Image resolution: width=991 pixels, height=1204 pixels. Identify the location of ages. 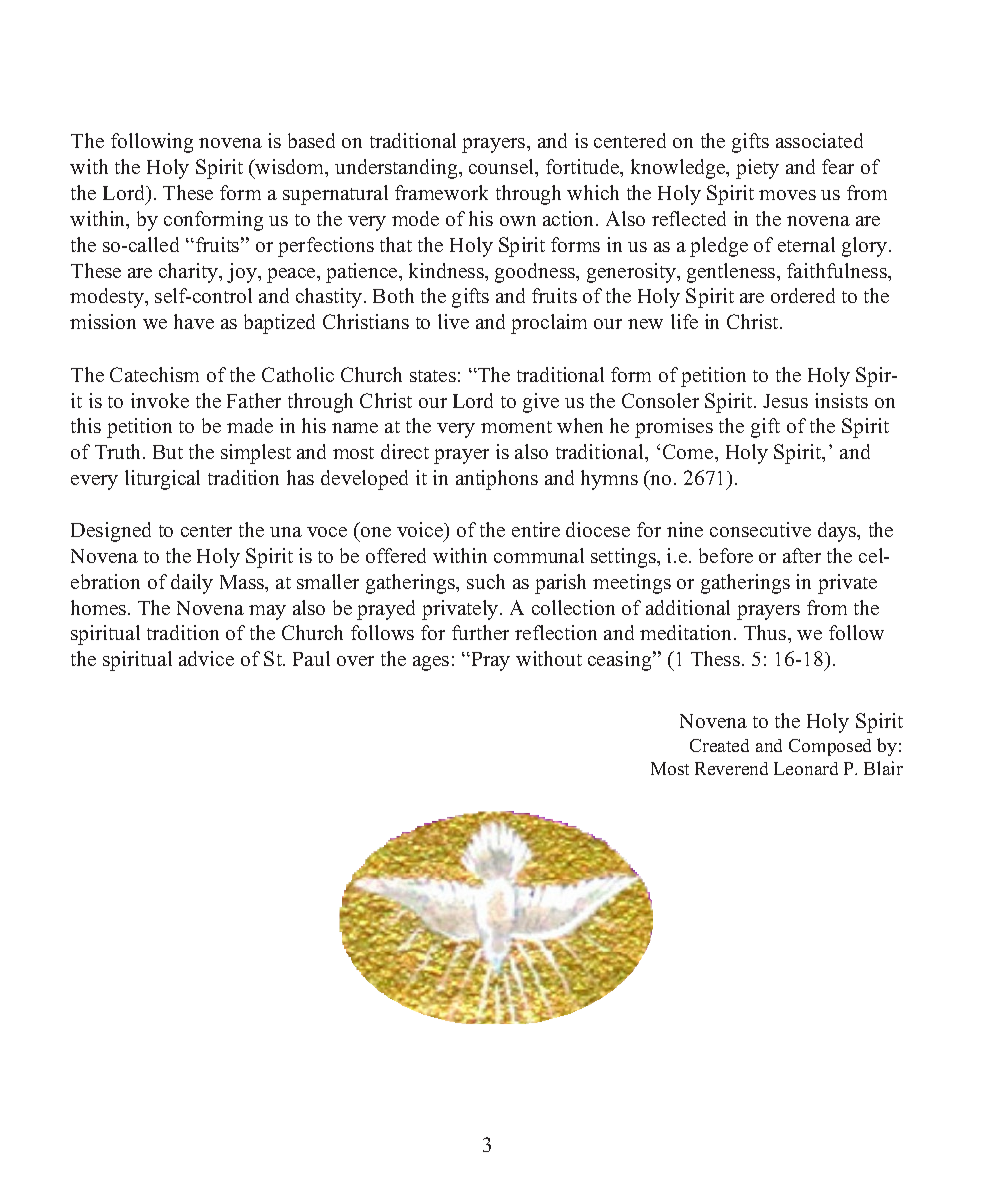
(431, 663).
